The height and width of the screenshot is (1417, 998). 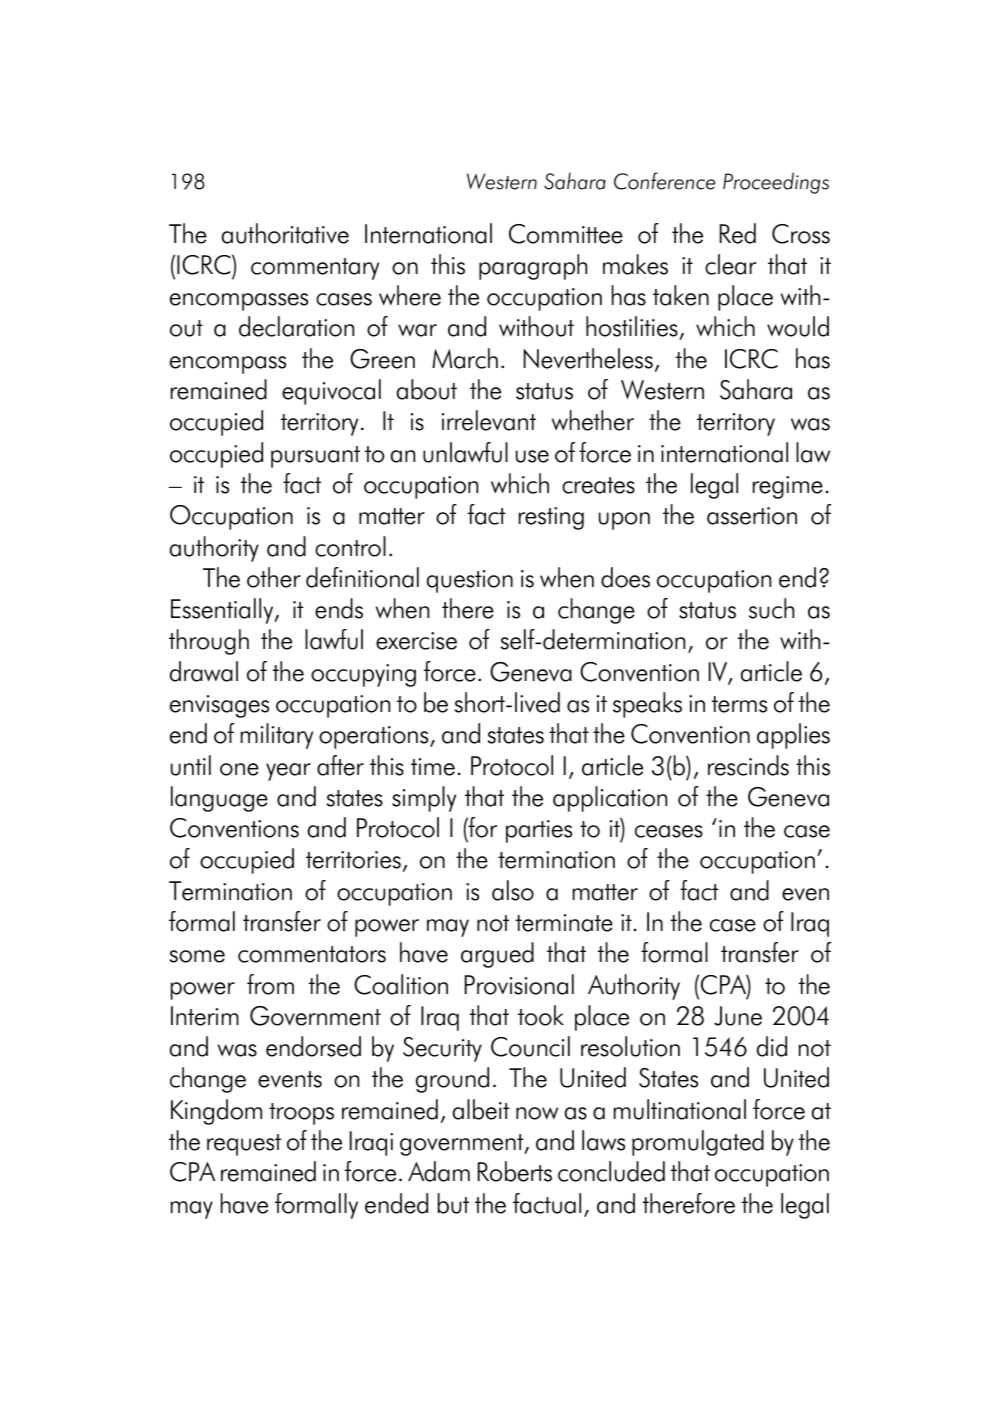 What do you see at coordinates (312, 954) in the screenshot?
I see `commentators` at bounding box center [312, 954].
